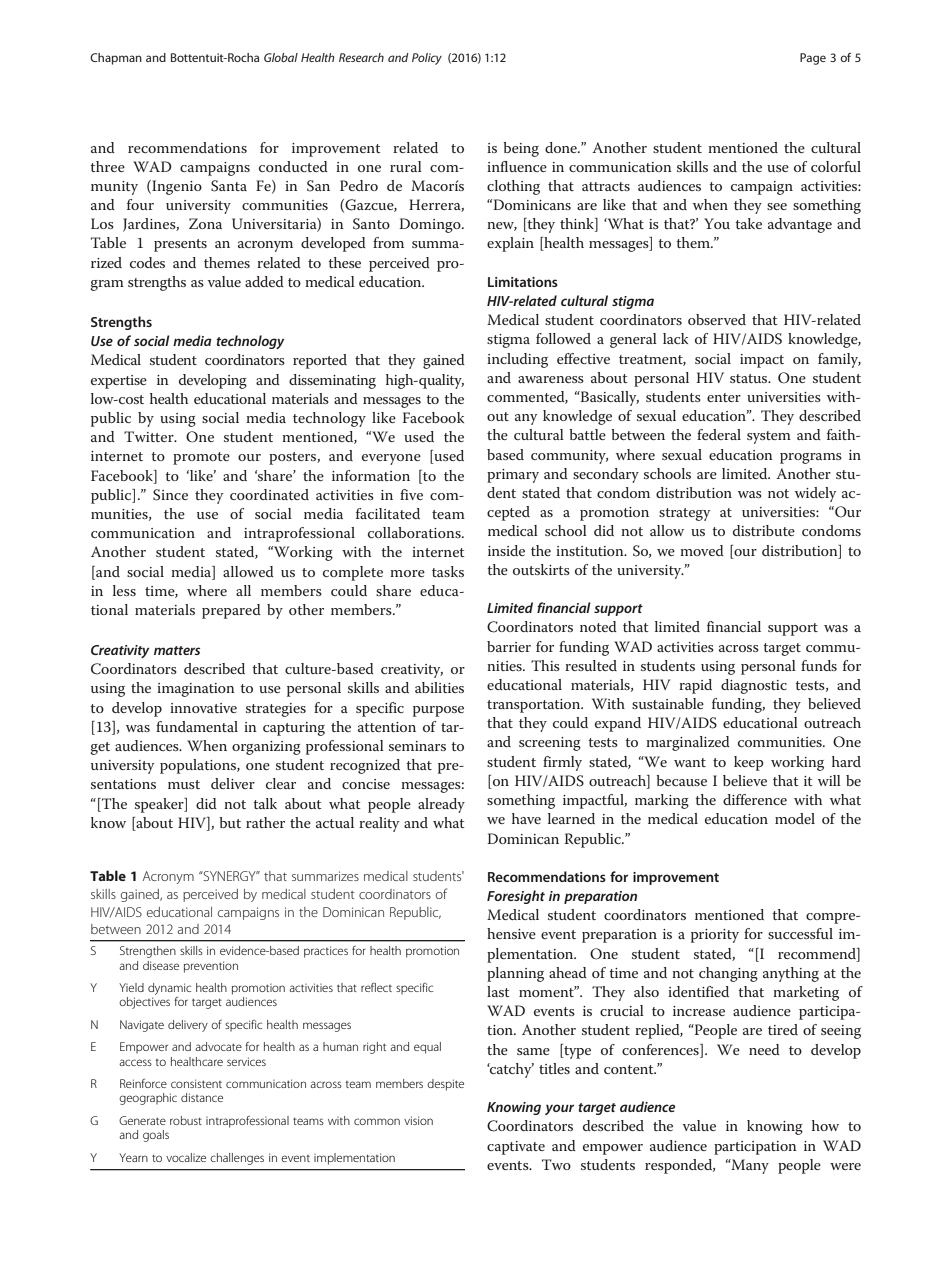 This image has width=952, height=1265. Describe the element at coordinates (516, 1148) in the image. I see `captivate` at that location.
